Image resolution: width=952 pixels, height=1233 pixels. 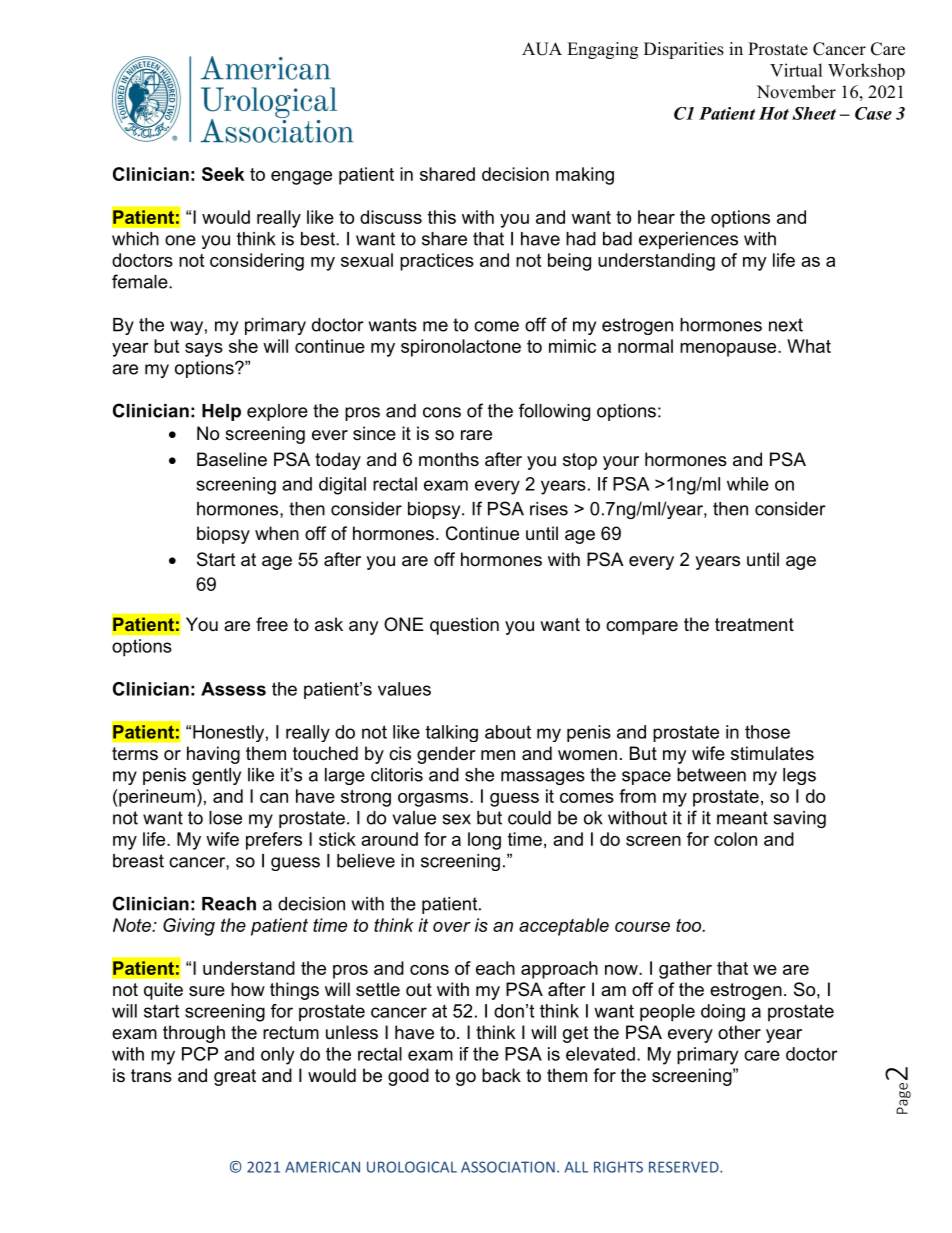 What do you see at coordinates (754, 625) in the document?
I see `treatment` at bounding box center [754, 625].
